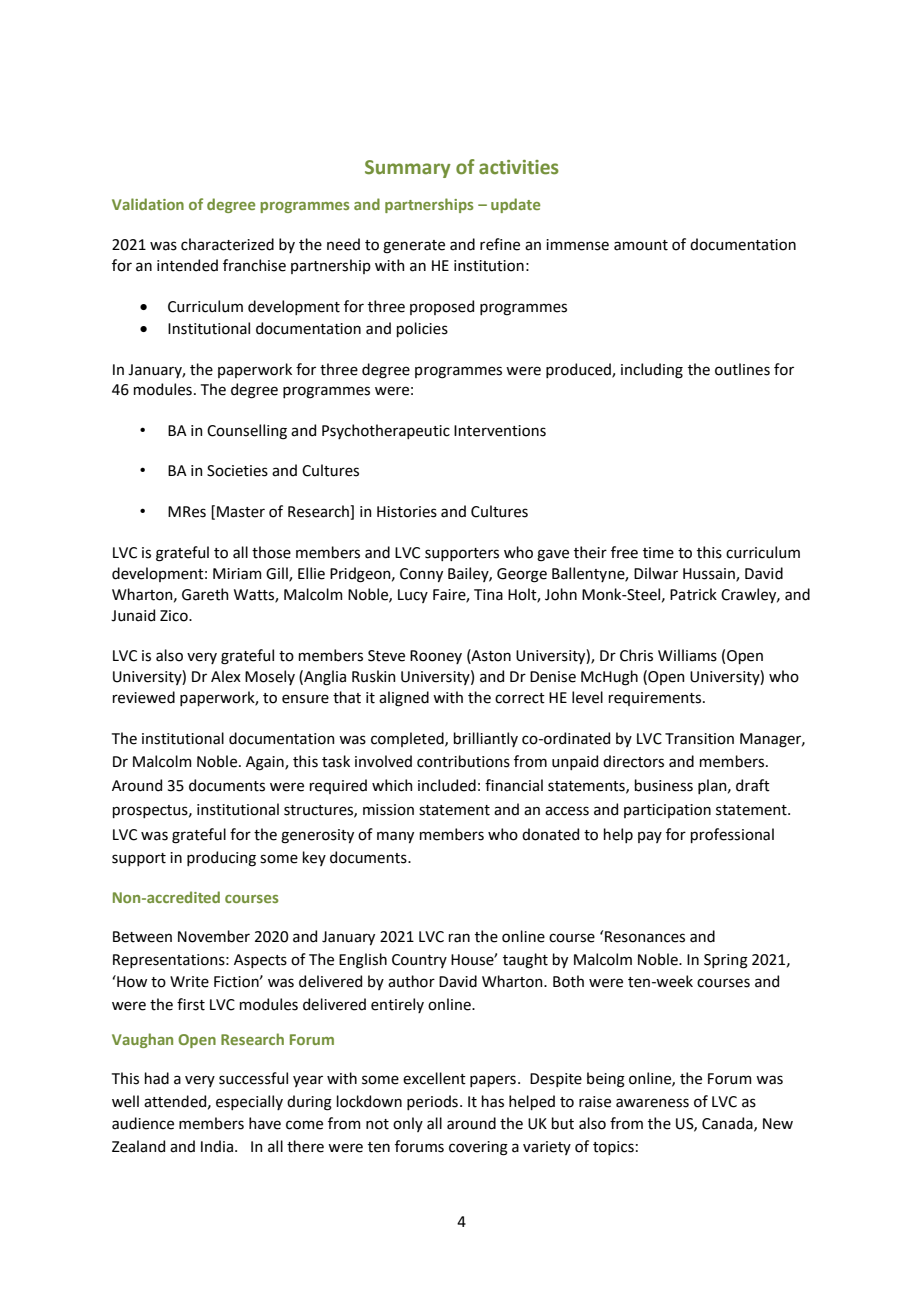  Describe the element at coordinates (266, 763) in the screenshot. I see `Again` at that location.
